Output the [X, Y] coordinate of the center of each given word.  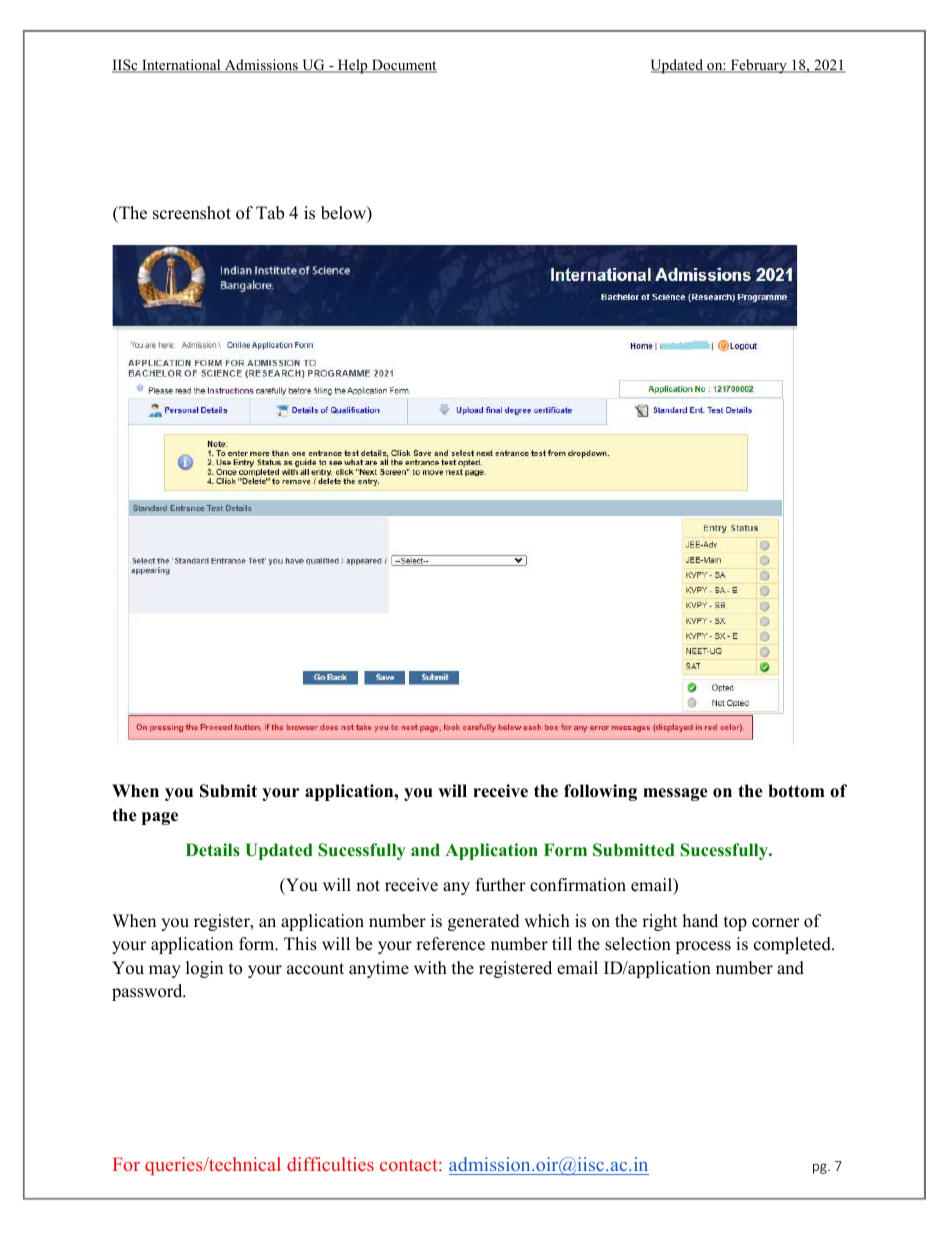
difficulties [330, 1164]
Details [213, 850]
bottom [796, 791]
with [430, 967]
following [600, 792]
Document [403, 66]
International [181, 66]
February [758, 66]
